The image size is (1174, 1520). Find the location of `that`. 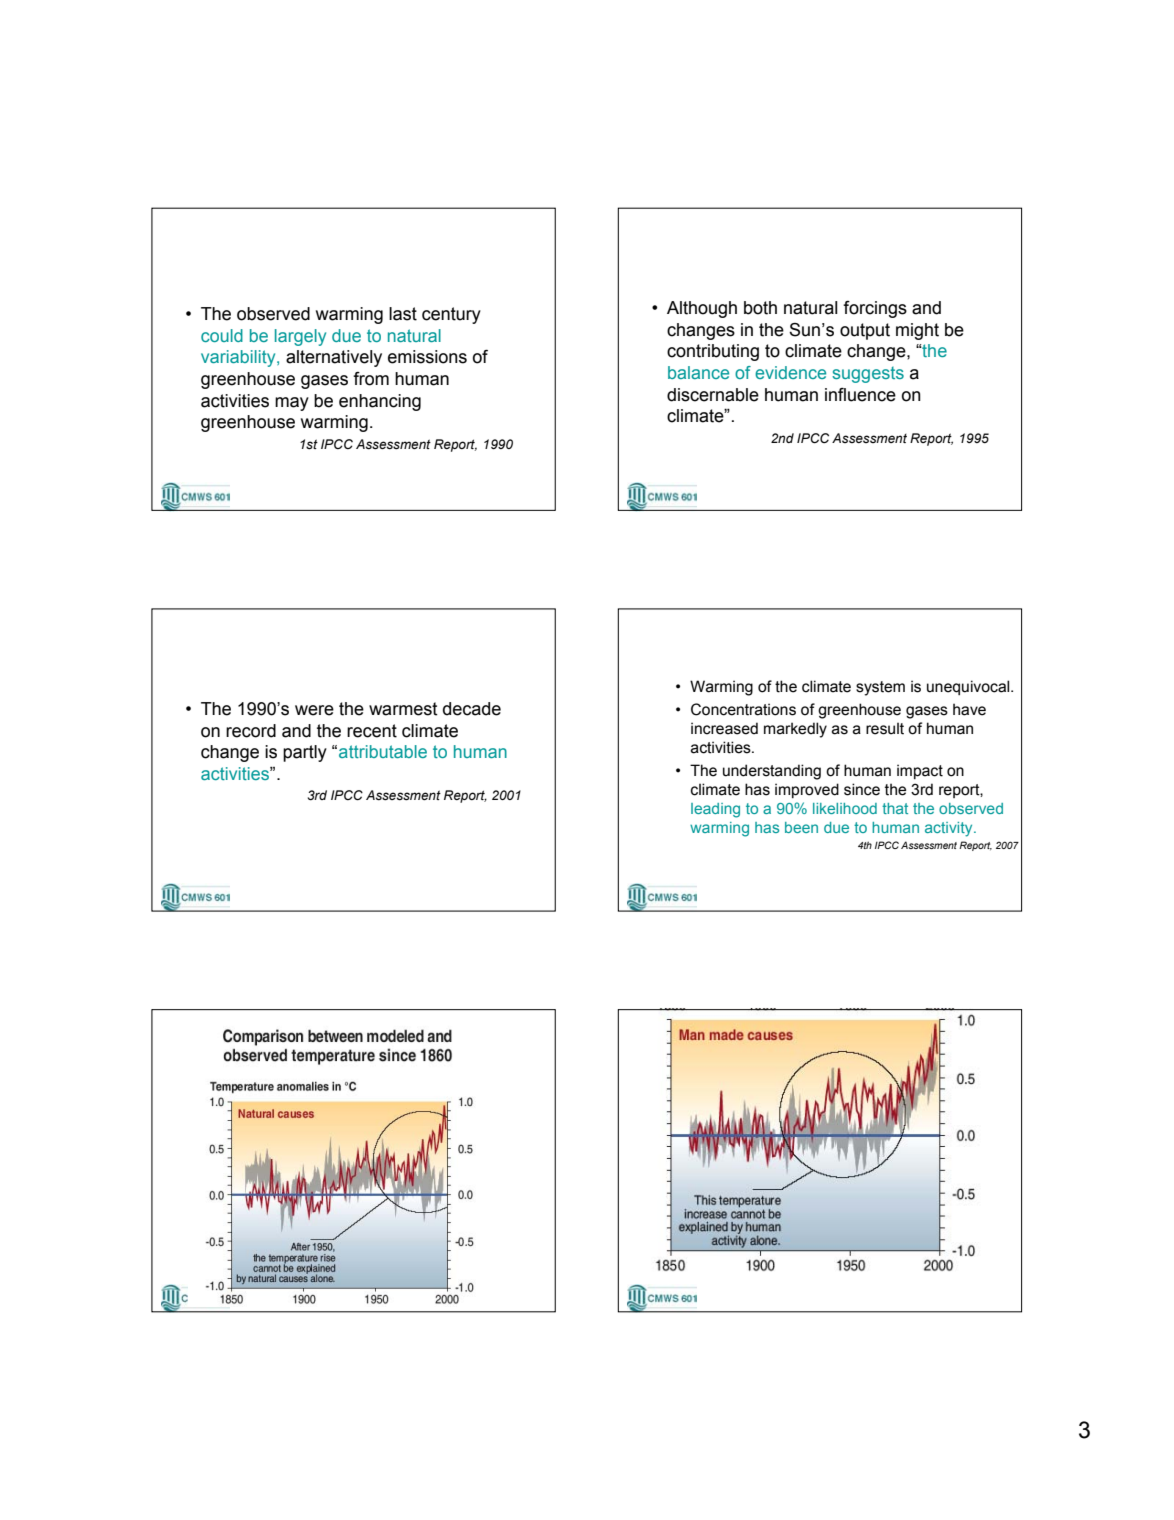

that is located at coordinates (895, 808).
